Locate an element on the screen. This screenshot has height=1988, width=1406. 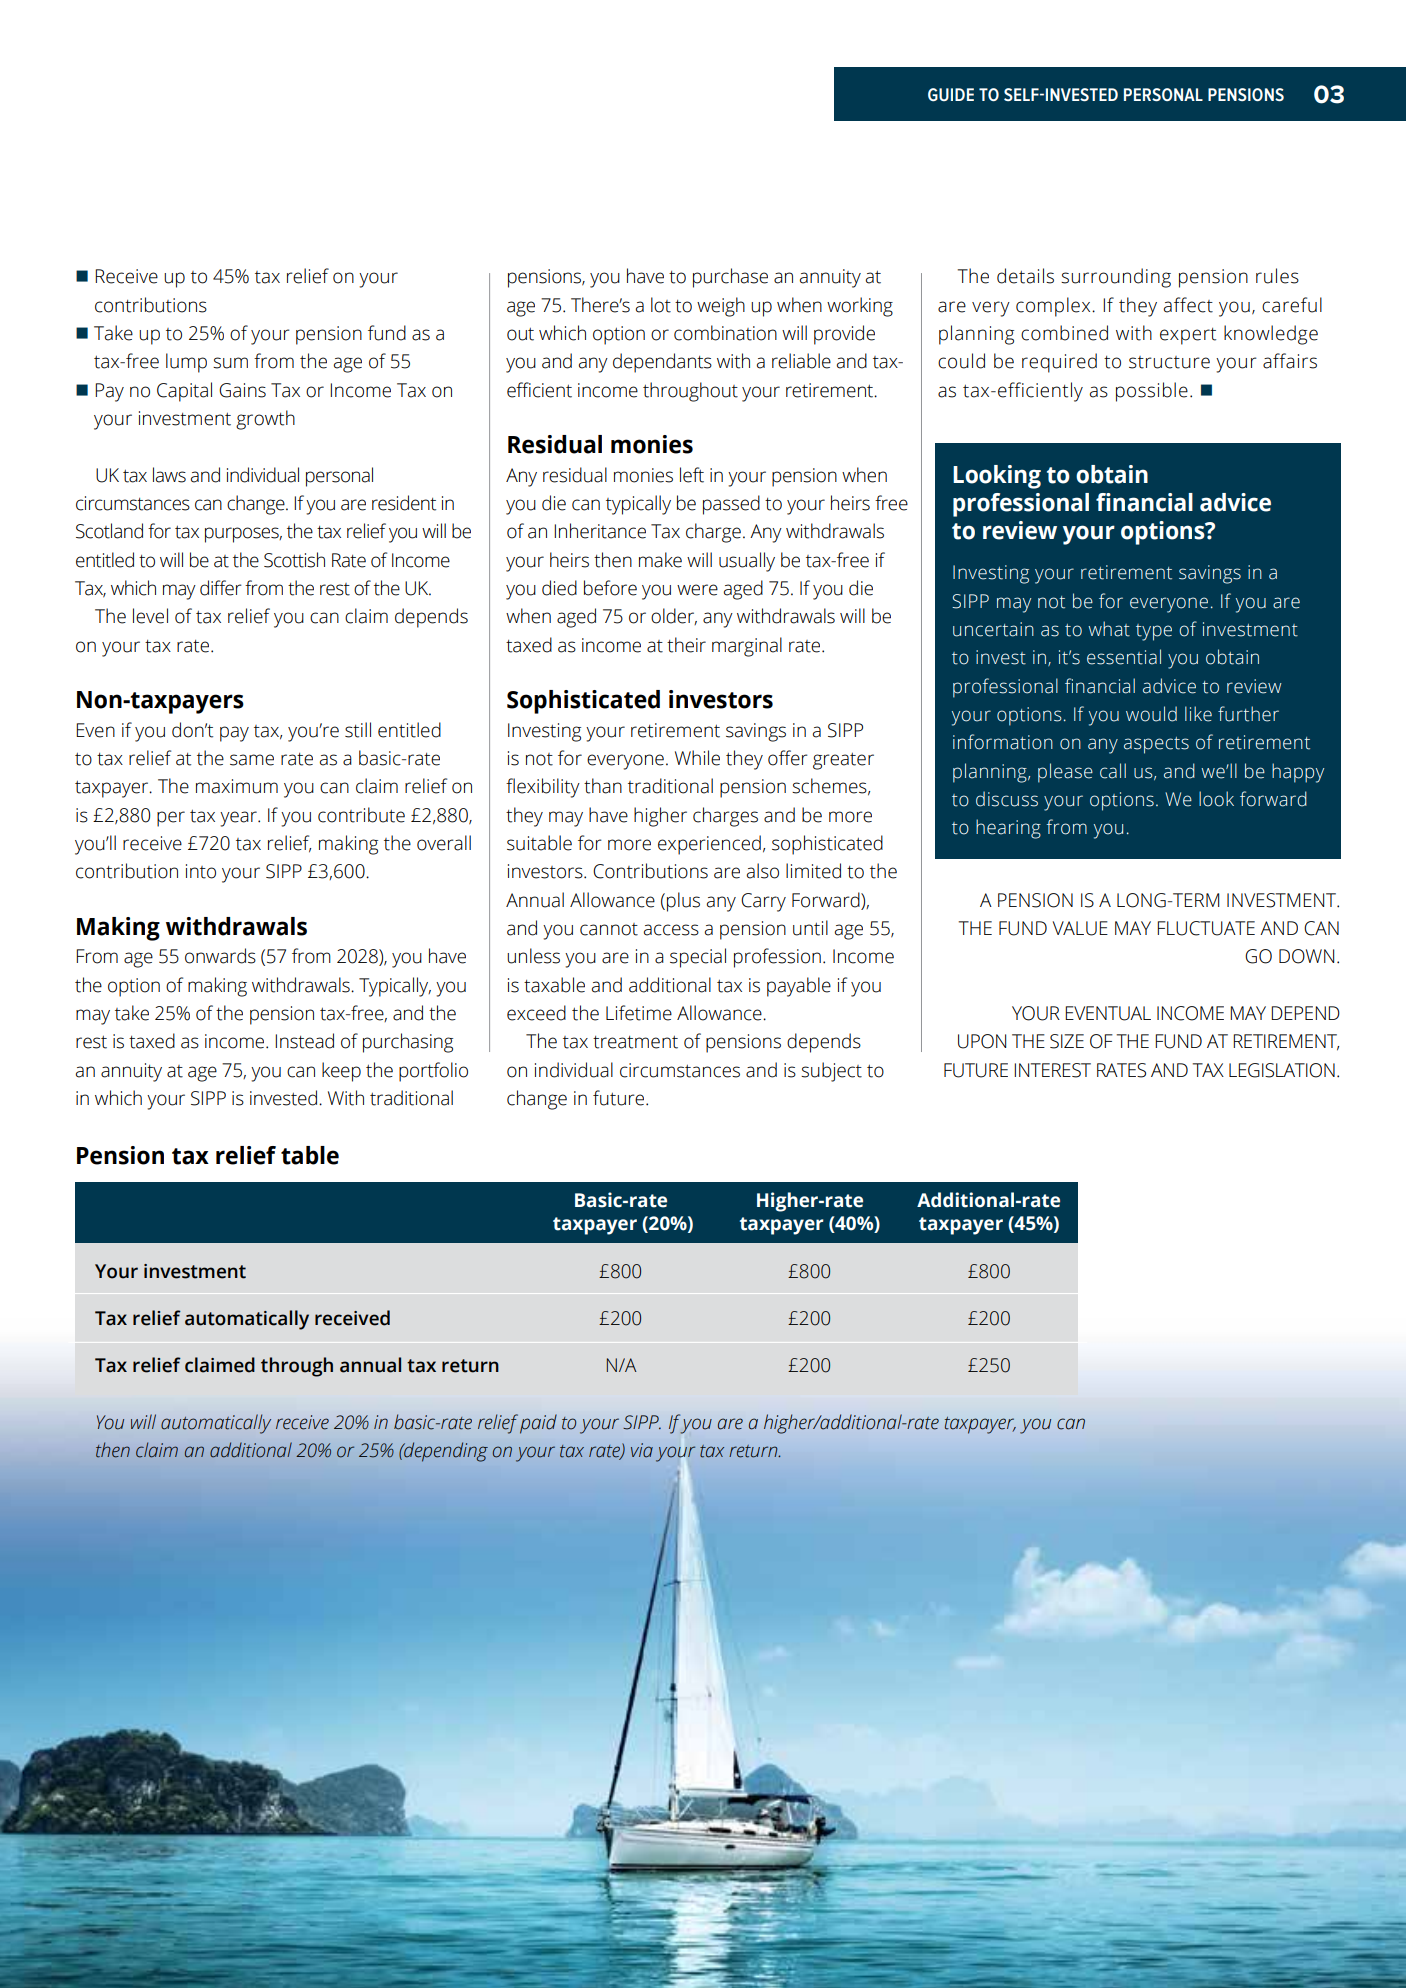
purchase is located at coordinates (730, 278).
